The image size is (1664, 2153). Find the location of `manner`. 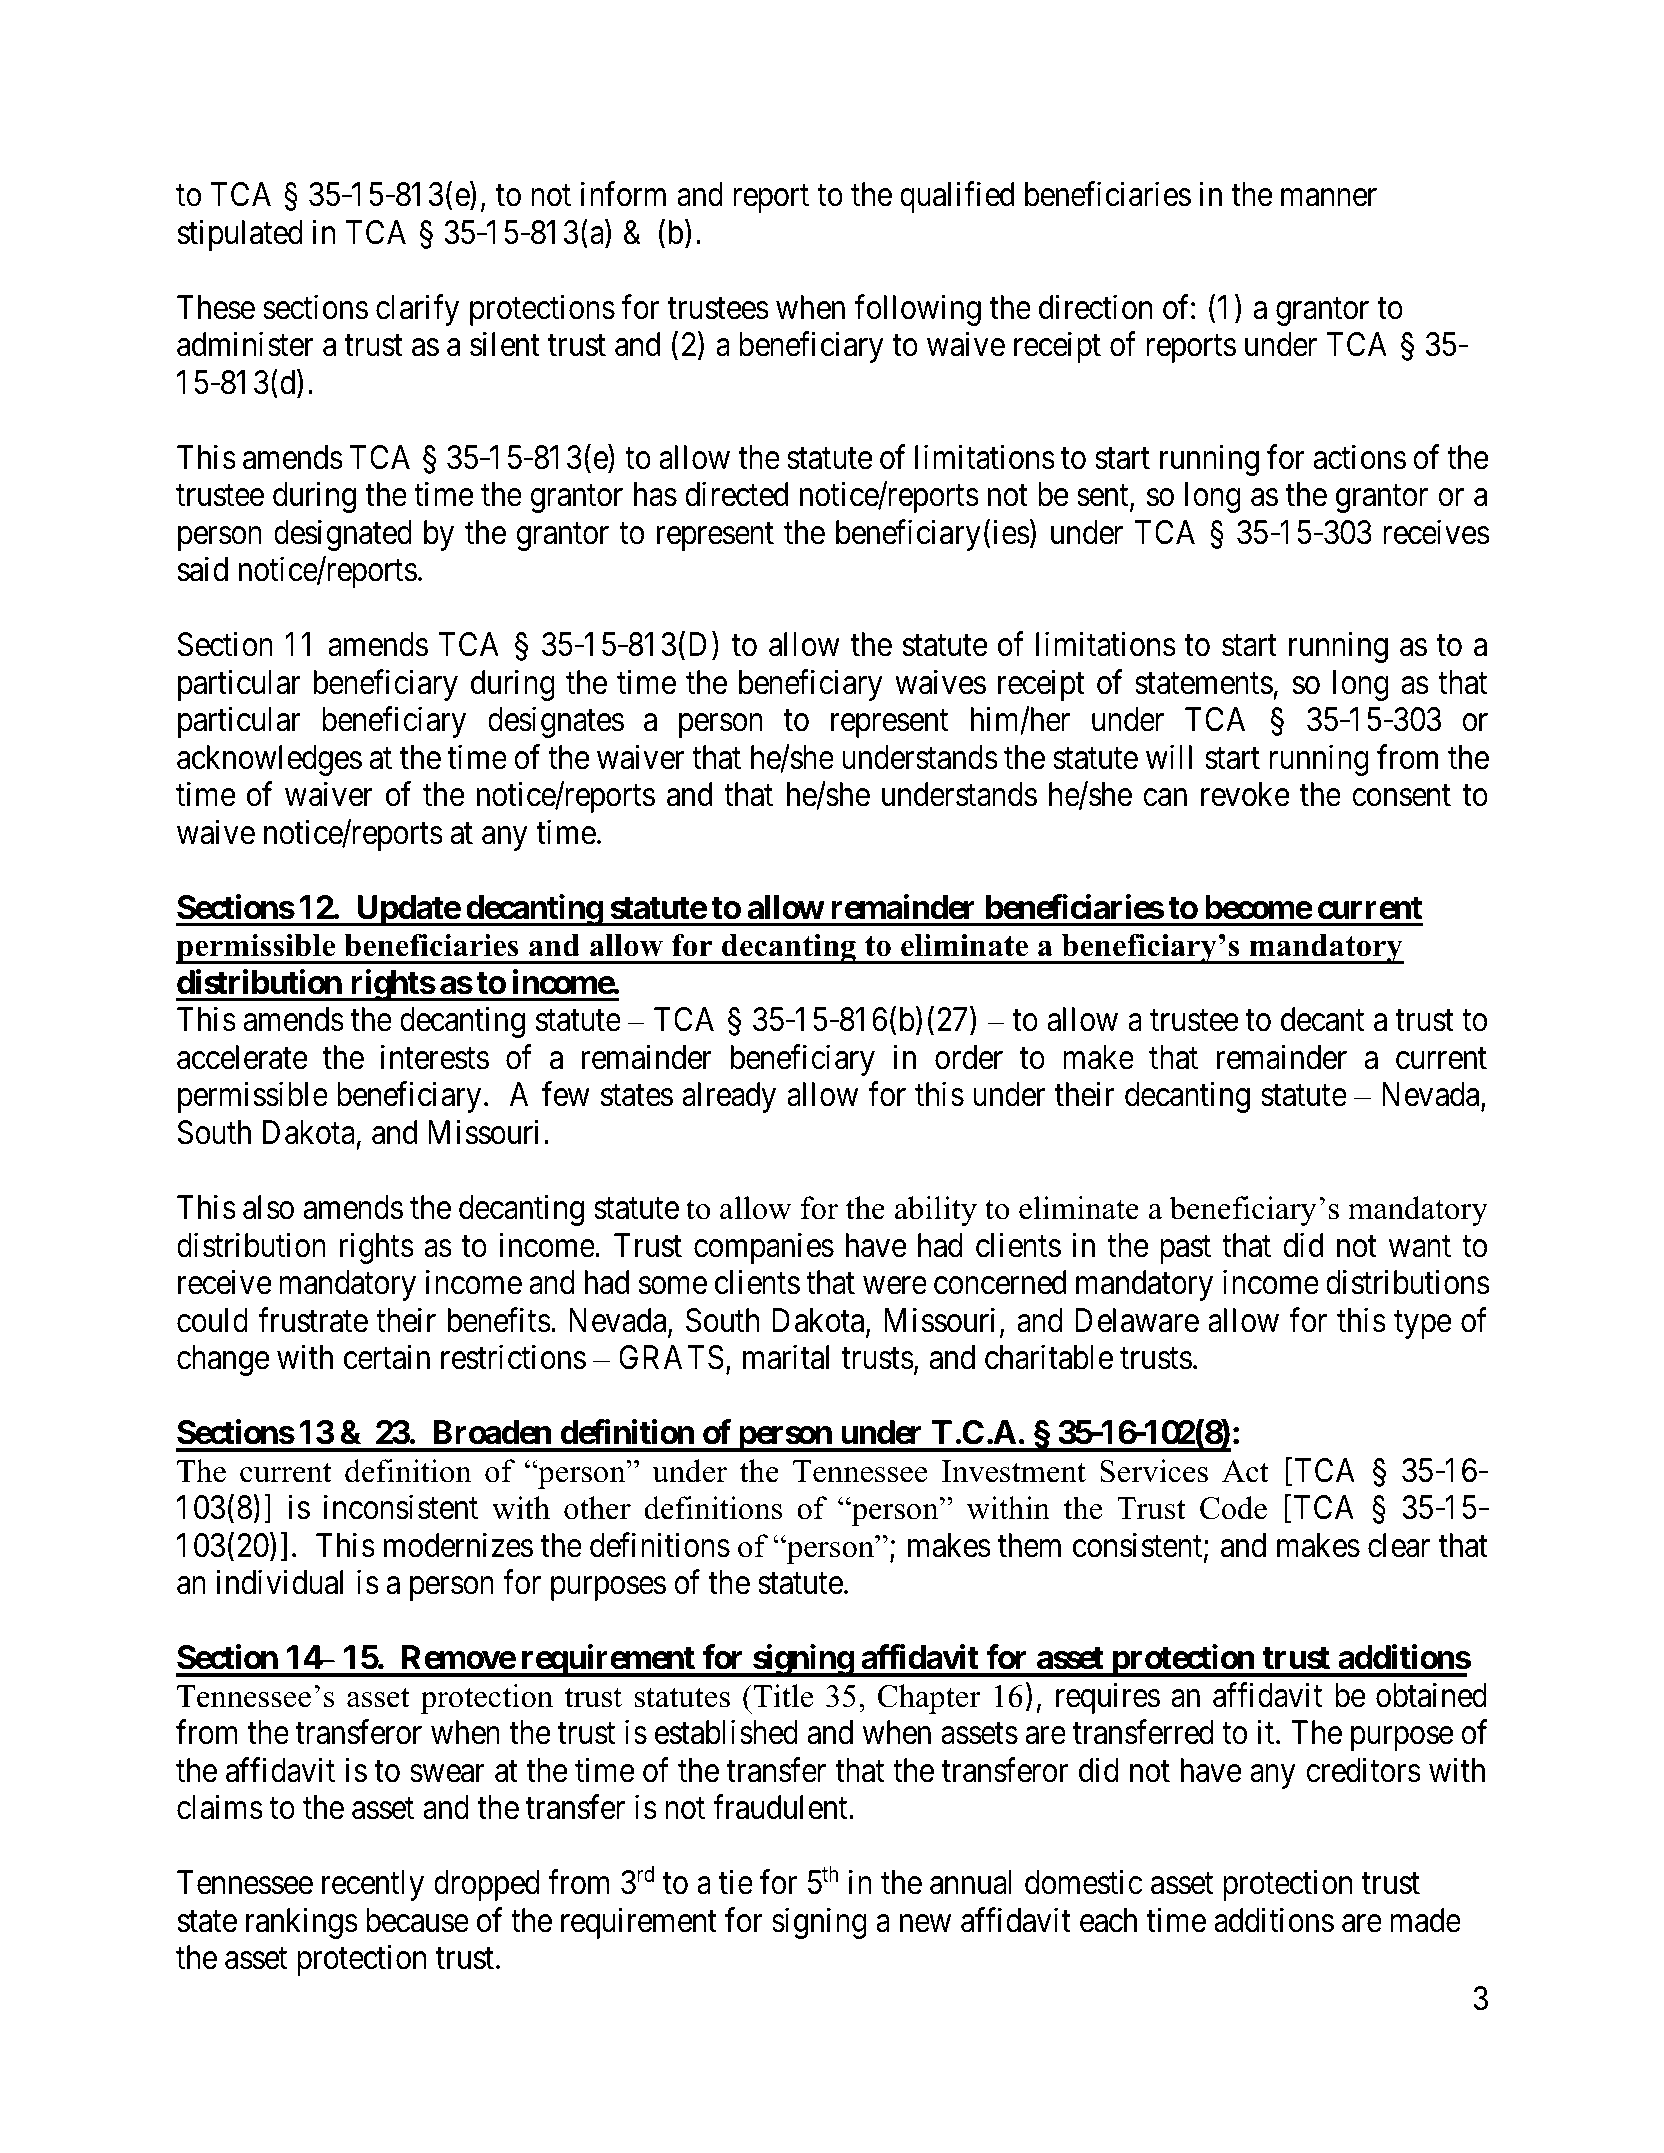

manner is located at coordinates (1329, 198).
